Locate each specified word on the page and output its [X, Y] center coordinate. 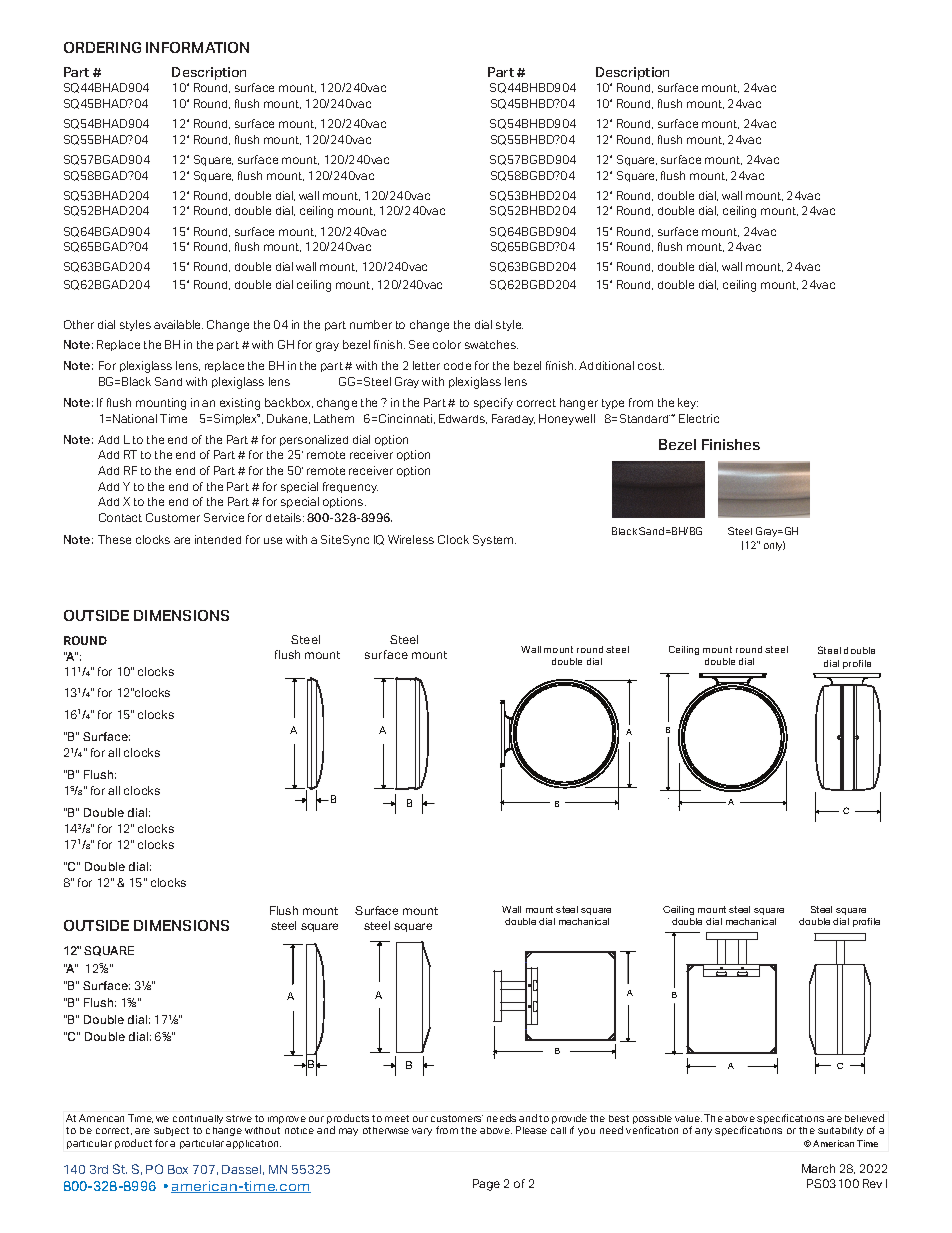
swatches [491, 344]
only [774, 546]
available [178, 324]
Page [486, 1185]
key [688, 403]
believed [864, 1118]
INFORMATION [197, 47]
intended [218, 539]
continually [198, 1119]
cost [651, 366]
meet [397, 1118]
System [494, 540]
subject [171, 1131]
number [371, 324]
